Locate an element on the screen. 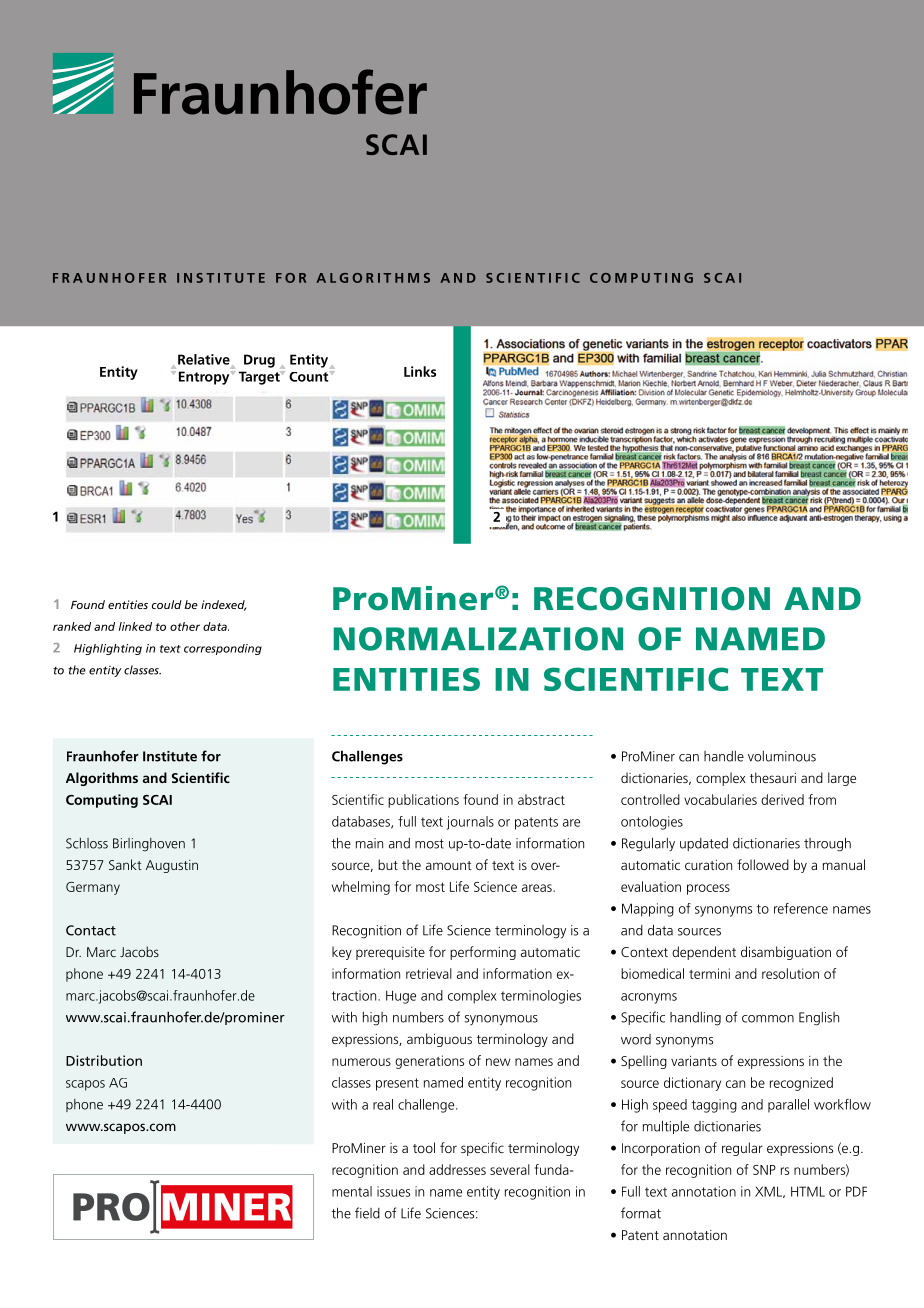 This screenshot has width=924, height=1308. Count is located at coordinates (310, 376).
